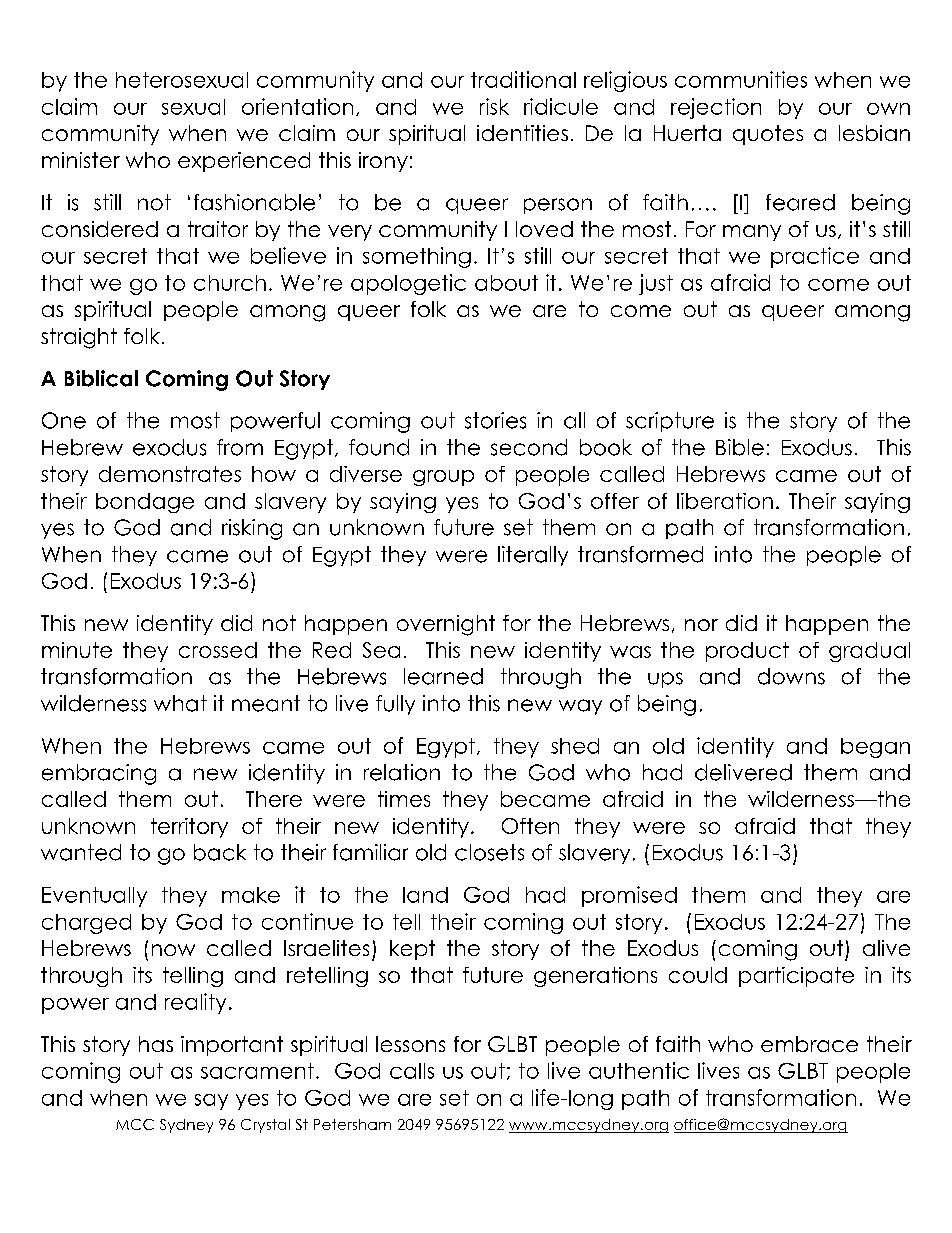  What do you see at coordinates (81, 160) in the page?
I see `minister` at bounding box center [81, 160].
